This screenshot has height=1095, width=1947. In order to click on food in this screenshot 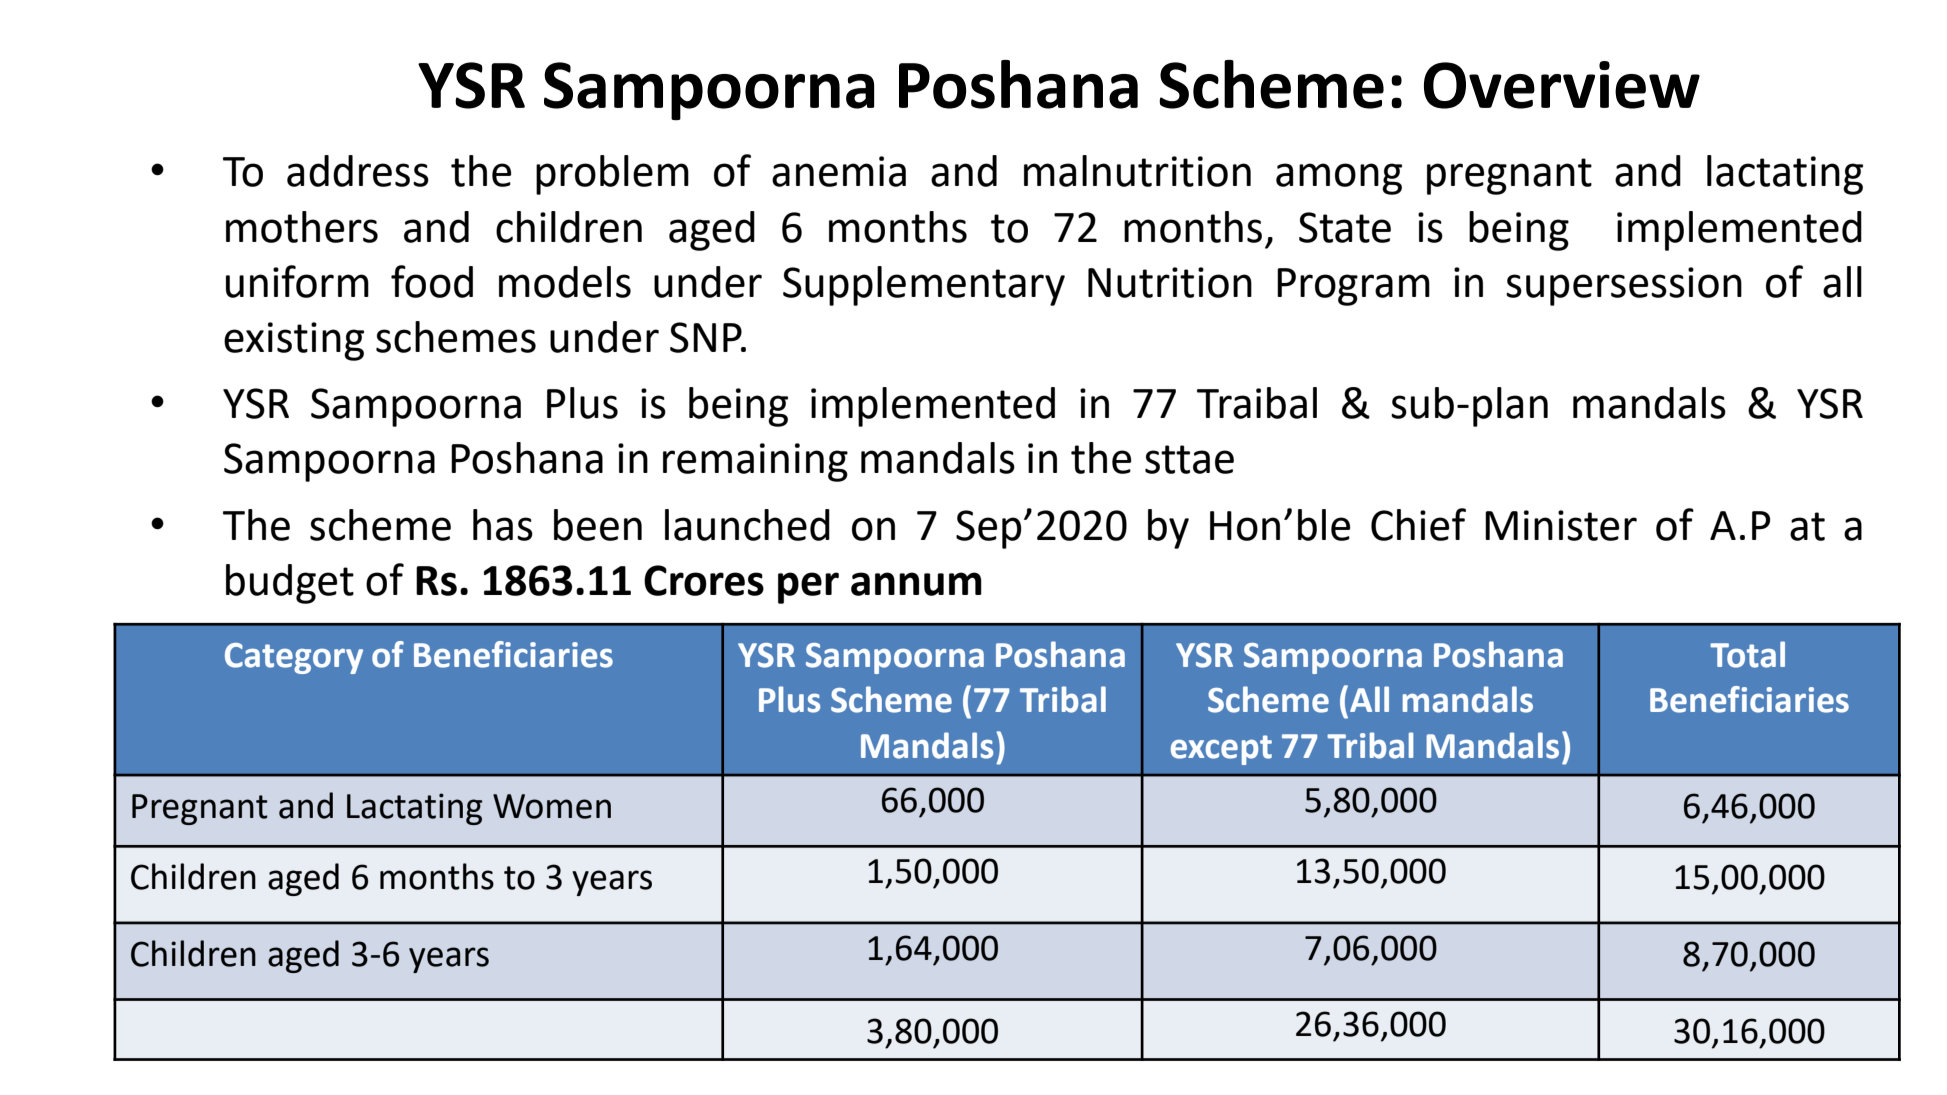, I will do `click(432, 281)`.
